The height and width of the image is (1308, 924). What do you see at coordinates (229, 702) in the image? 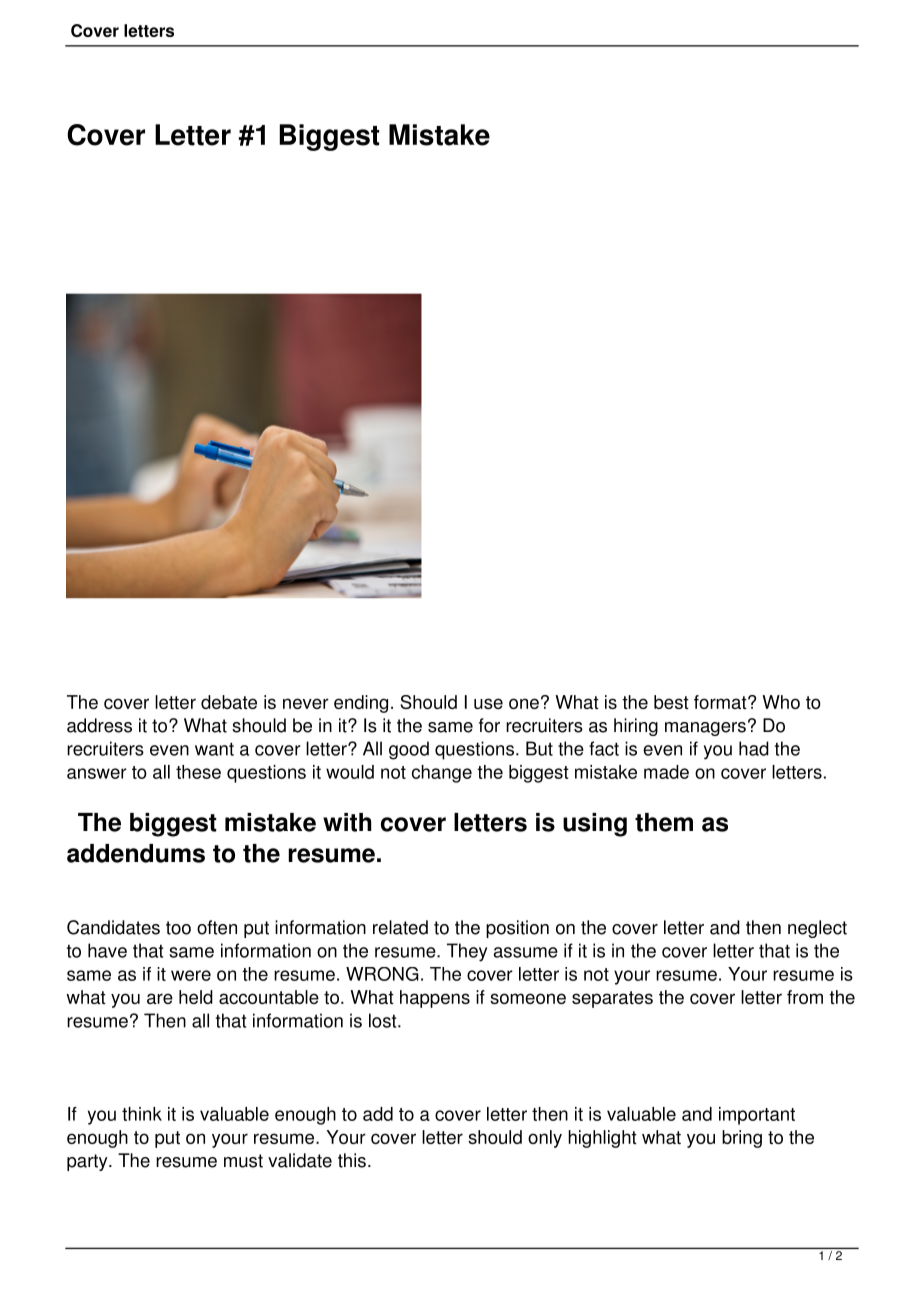
I see `debate` at bounding box center [229, 702].
